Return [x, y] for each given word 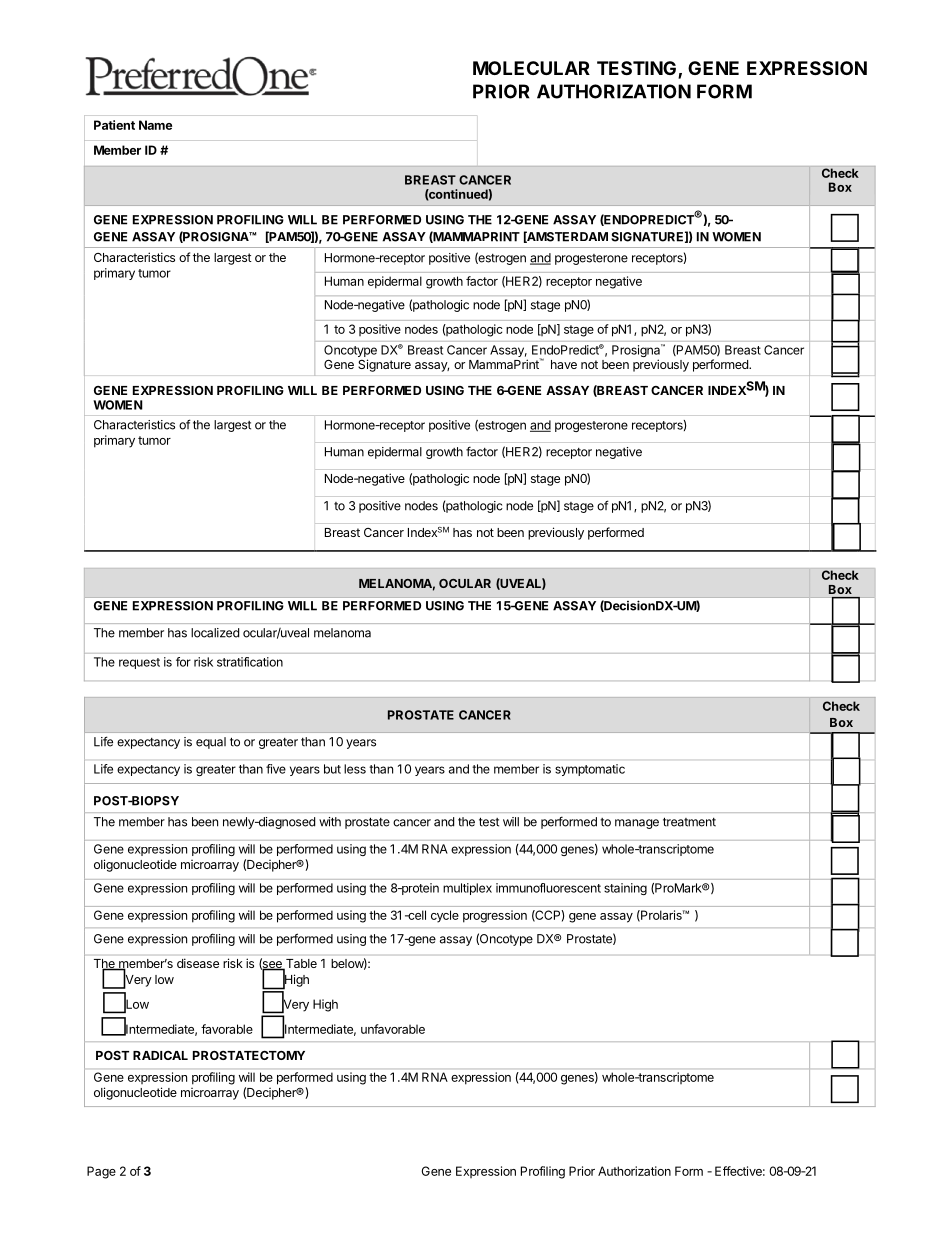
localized [215, 633]
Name [155, 125]
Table [300, 965]
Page [101, 1172]
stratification [250, 662]
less [355, 769]
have [564, 364]
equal [211, 743]
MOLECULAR [531, 68]
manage [637, 824]
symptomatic [590, 770]
